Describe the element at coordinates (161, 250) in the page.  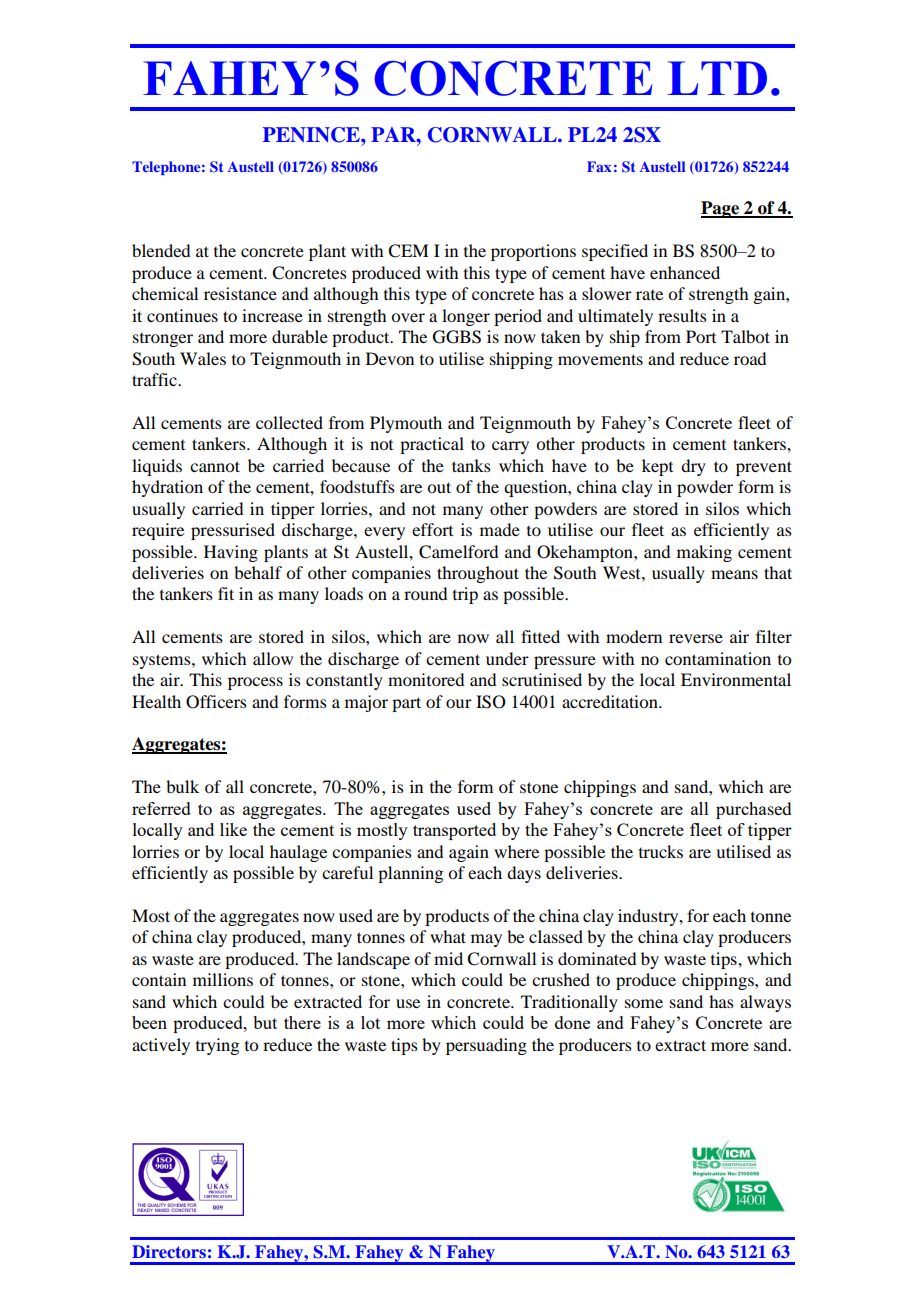
I see `blended` at that location.
